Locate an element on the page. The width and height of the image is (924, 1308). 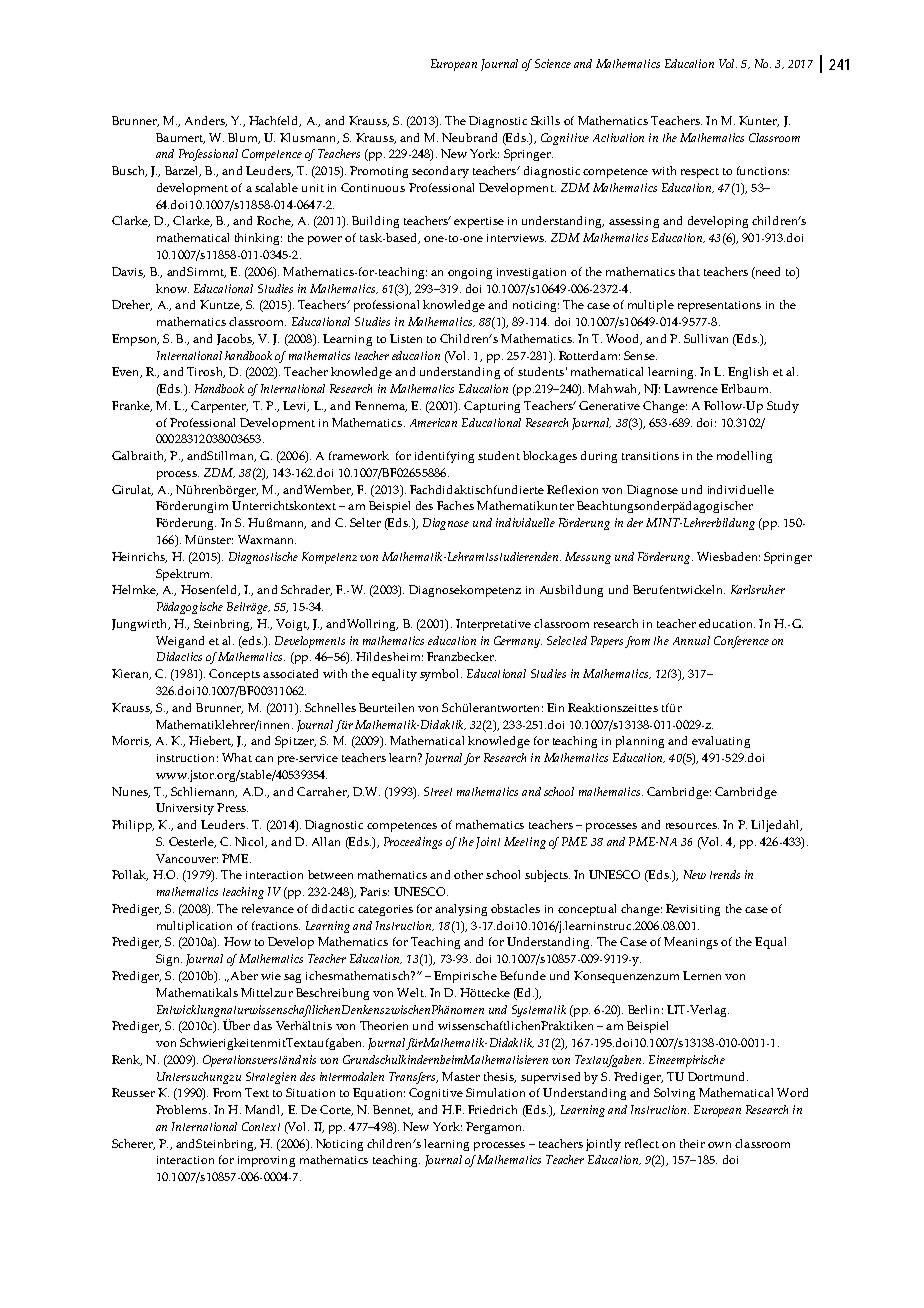
Problems is located at coordinates (183, 1109).
